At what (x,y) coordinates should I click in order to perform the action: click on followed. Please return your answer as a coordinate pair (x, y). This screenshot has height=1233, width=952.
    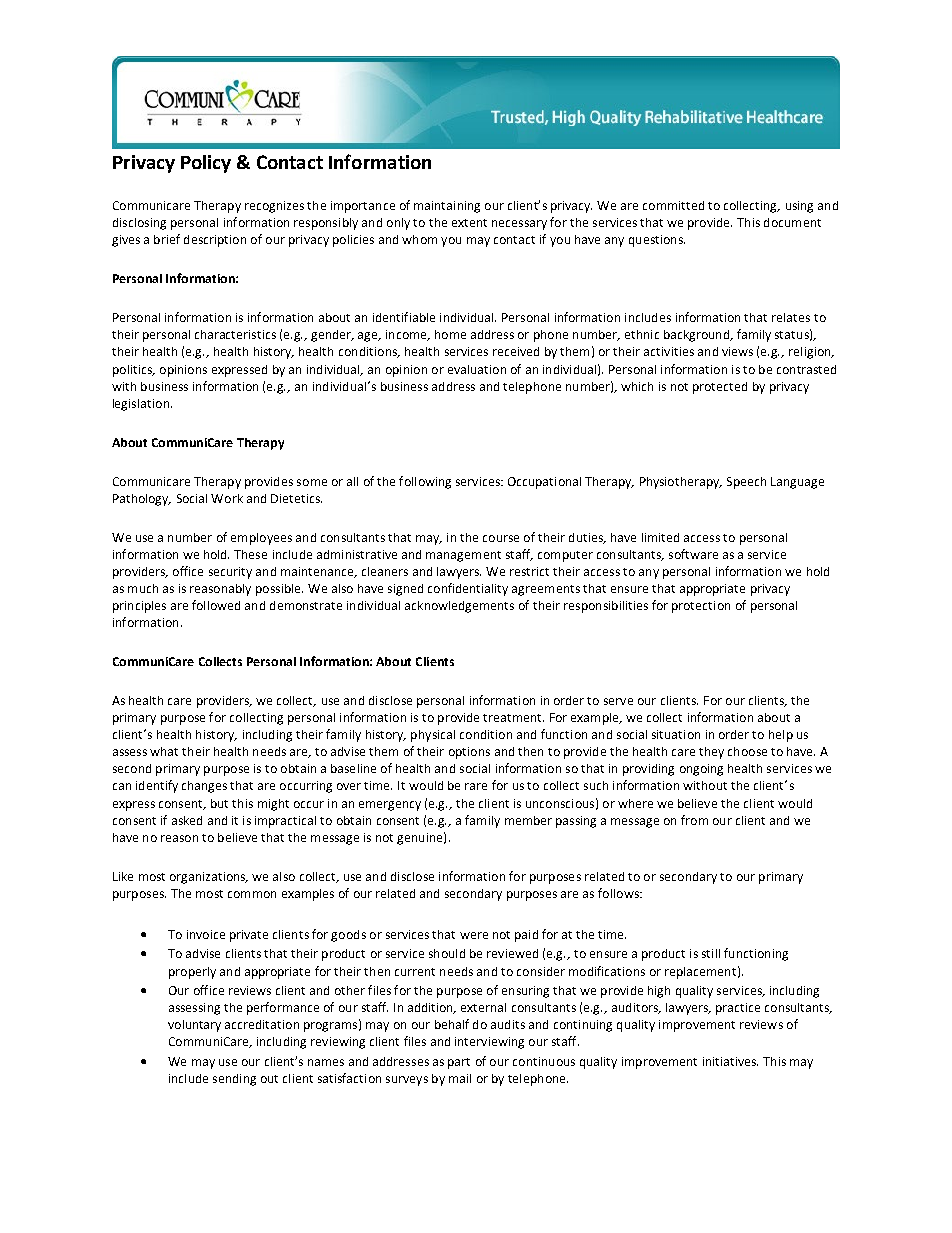
    Looking at the image, I should click on (216, 605).
